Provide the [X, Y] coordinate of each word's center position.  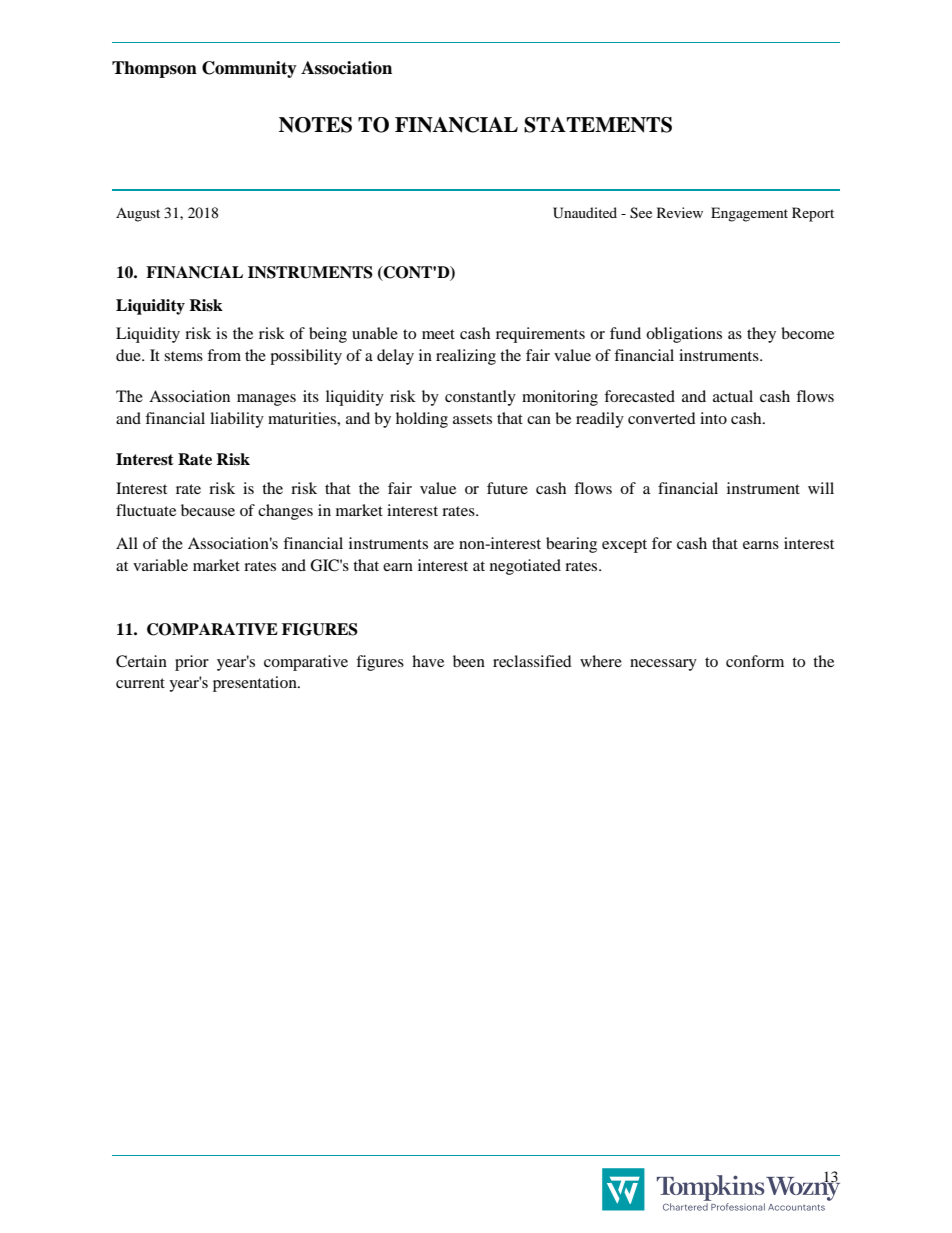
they [761, 335]
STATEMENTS [598, 125]
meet [438, 334]
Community [249, 69]
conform [755, 661]
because [208, 510]
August [138, 214]
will [821, 488]
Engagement [749, 214]
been [469, 661]
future [507, 488]
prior [192, 663]
